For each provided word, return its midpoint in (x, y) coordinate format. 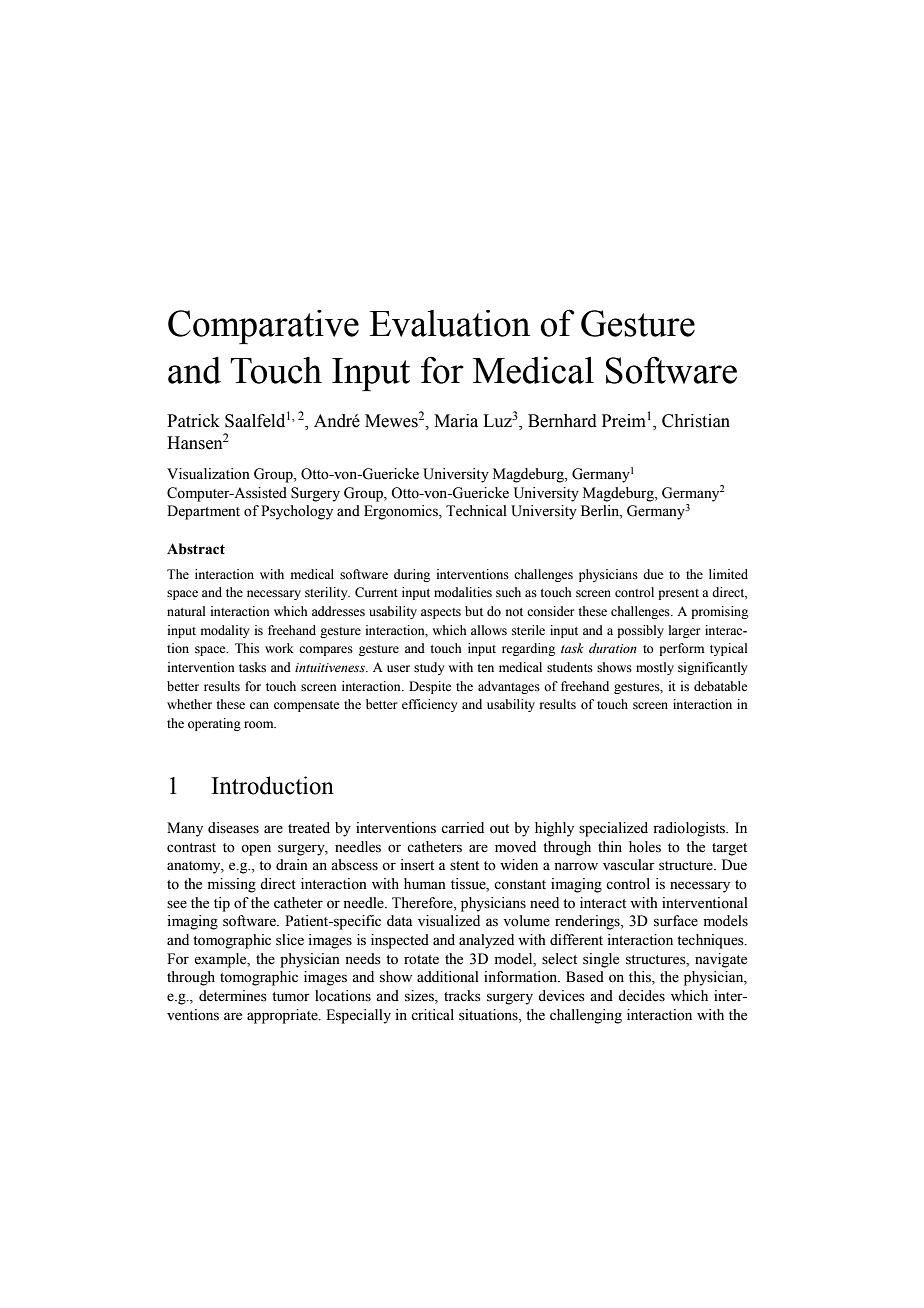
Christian (696, 421)
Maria (456, 421)
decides (641, 996)
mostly (655, 668)
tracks (462, 996)
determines (233, 996)
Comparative (263, 327)
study (429, 668)
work (279, 648)
